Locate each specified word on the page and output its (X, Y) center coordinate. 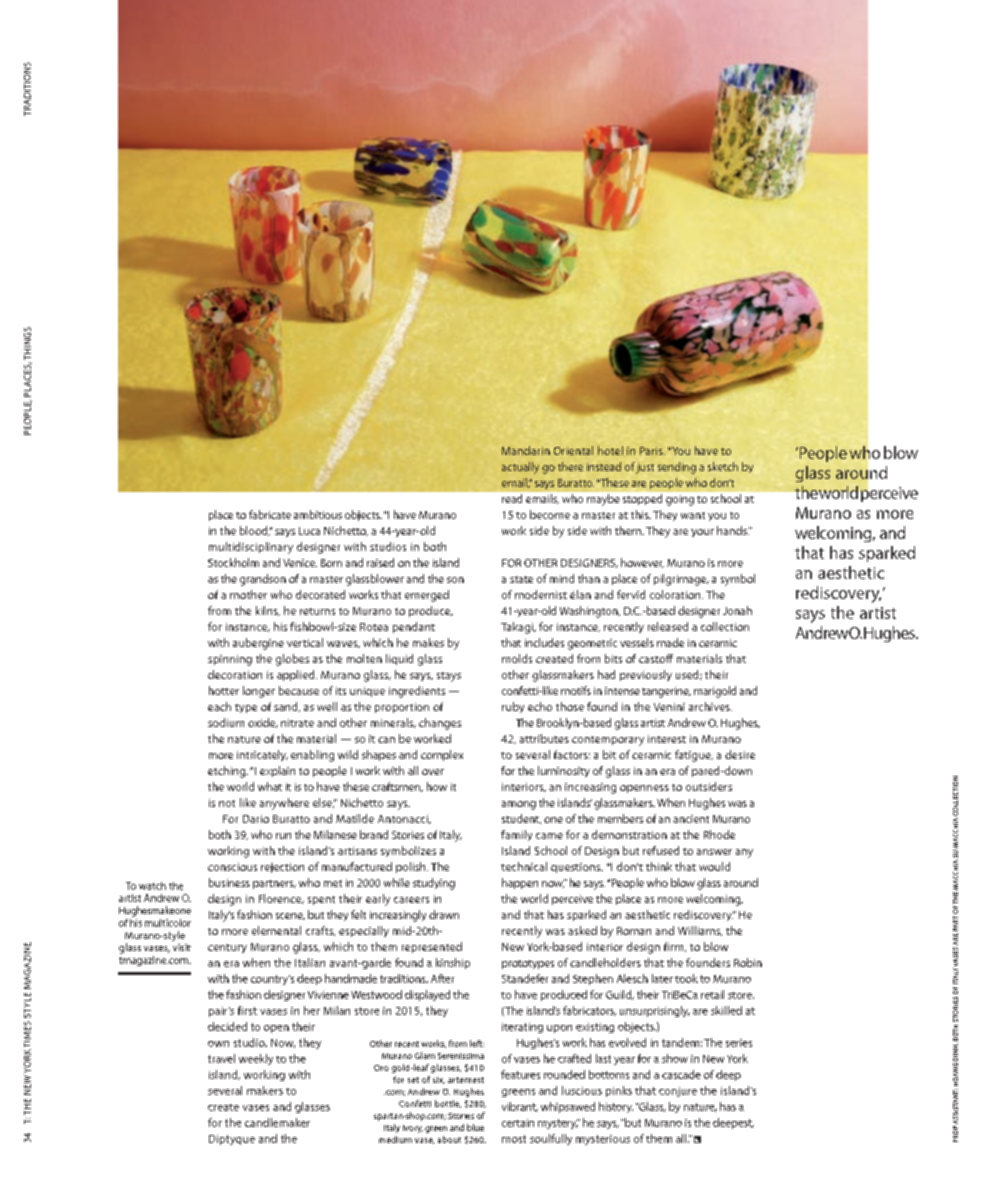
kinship (453, 963)
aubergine (258, 644)
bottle (448, 1104)
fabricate (270, 514)
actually (520, 468)
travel (221, 1058)
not (227, 803)
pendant (414, 627)
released (668, 626)
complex (442, 755)
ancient (691, 819)
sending (677, 468)
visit (182, 947)
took (686, 978)
